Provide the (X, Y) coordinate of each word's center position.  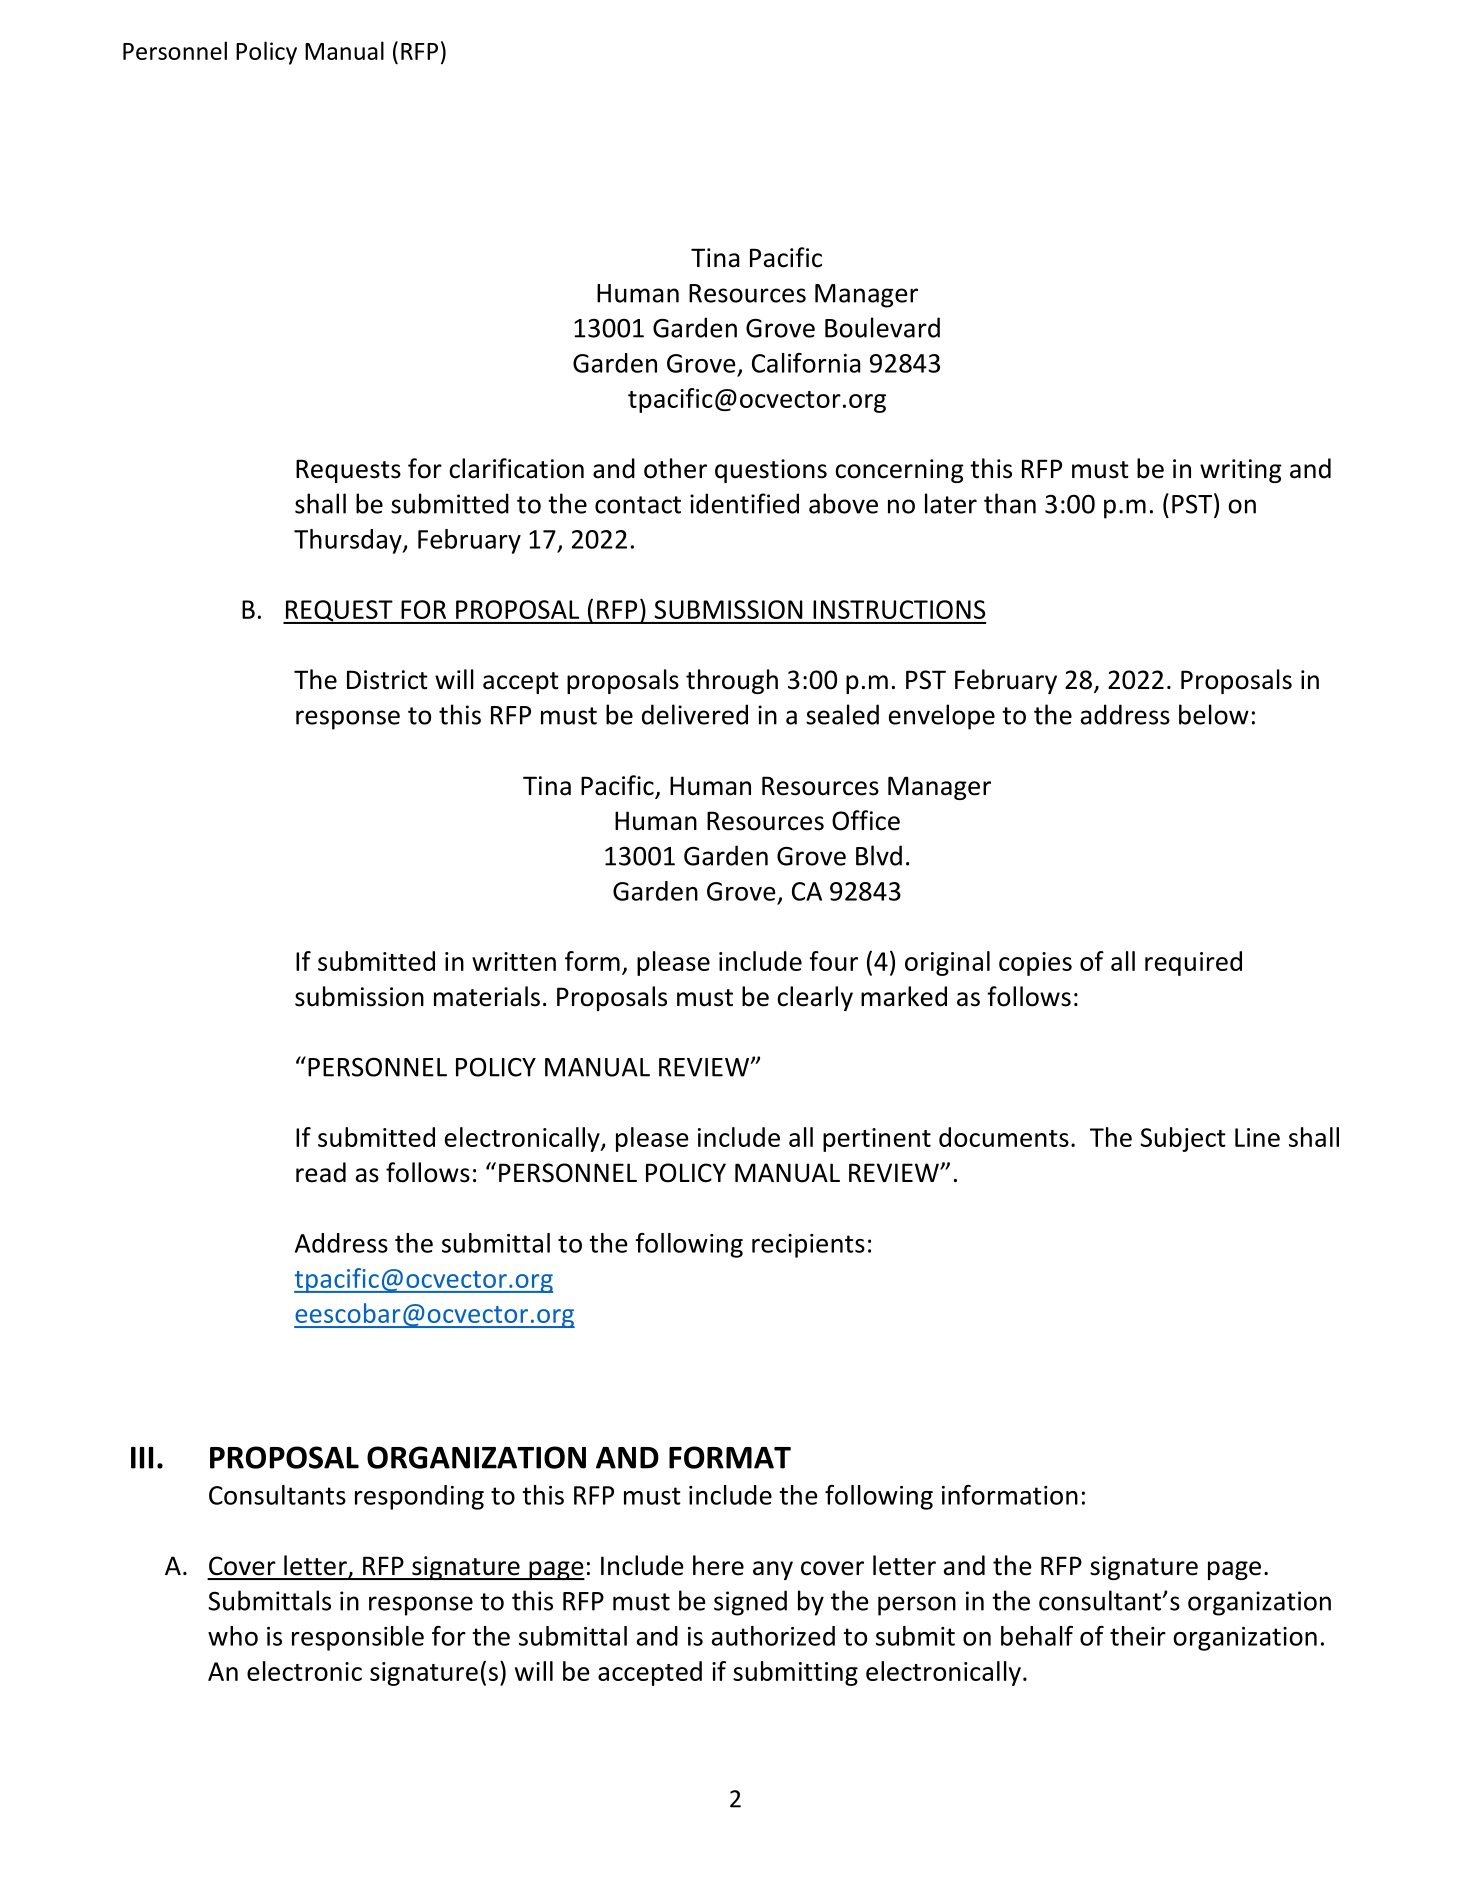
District (387, 680)
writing (1241, 471)
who (233, 1636)
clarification (516, 468)
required (1193, 963)
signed (750, 1603)
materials (487, 996)
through (732, 681)
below (1214, 714)
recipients (808, 1246)
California (806, 363)
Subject (1183, 1139)
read (321, 1172)
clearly (815, 998)
